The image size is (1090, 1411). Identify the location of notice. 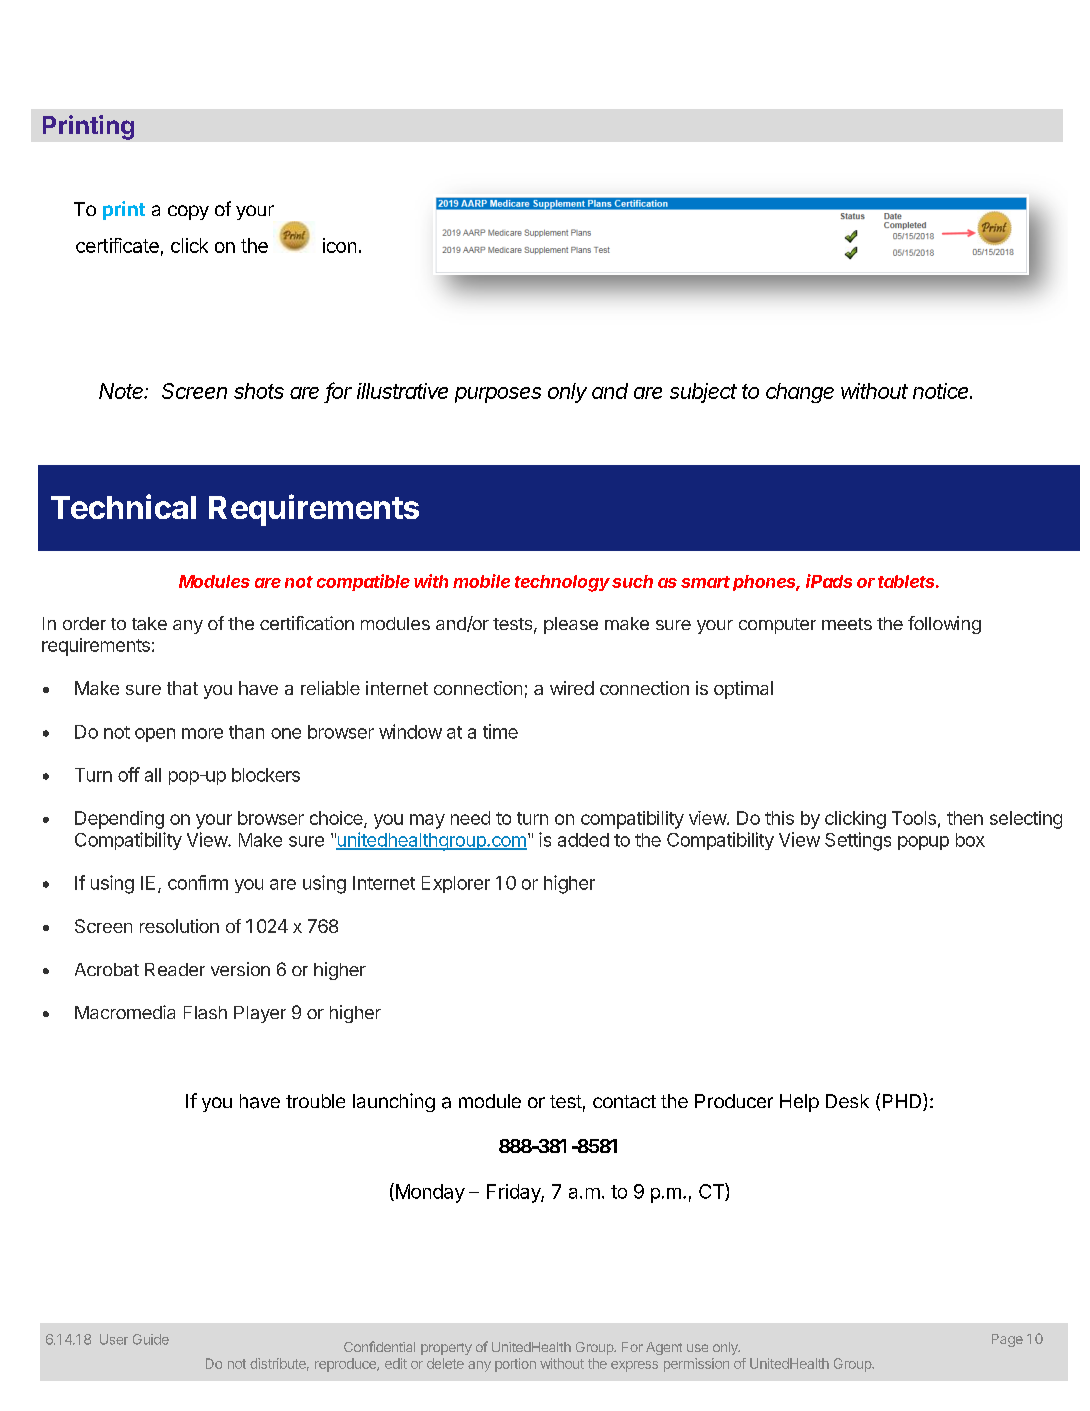
(942, 391).
